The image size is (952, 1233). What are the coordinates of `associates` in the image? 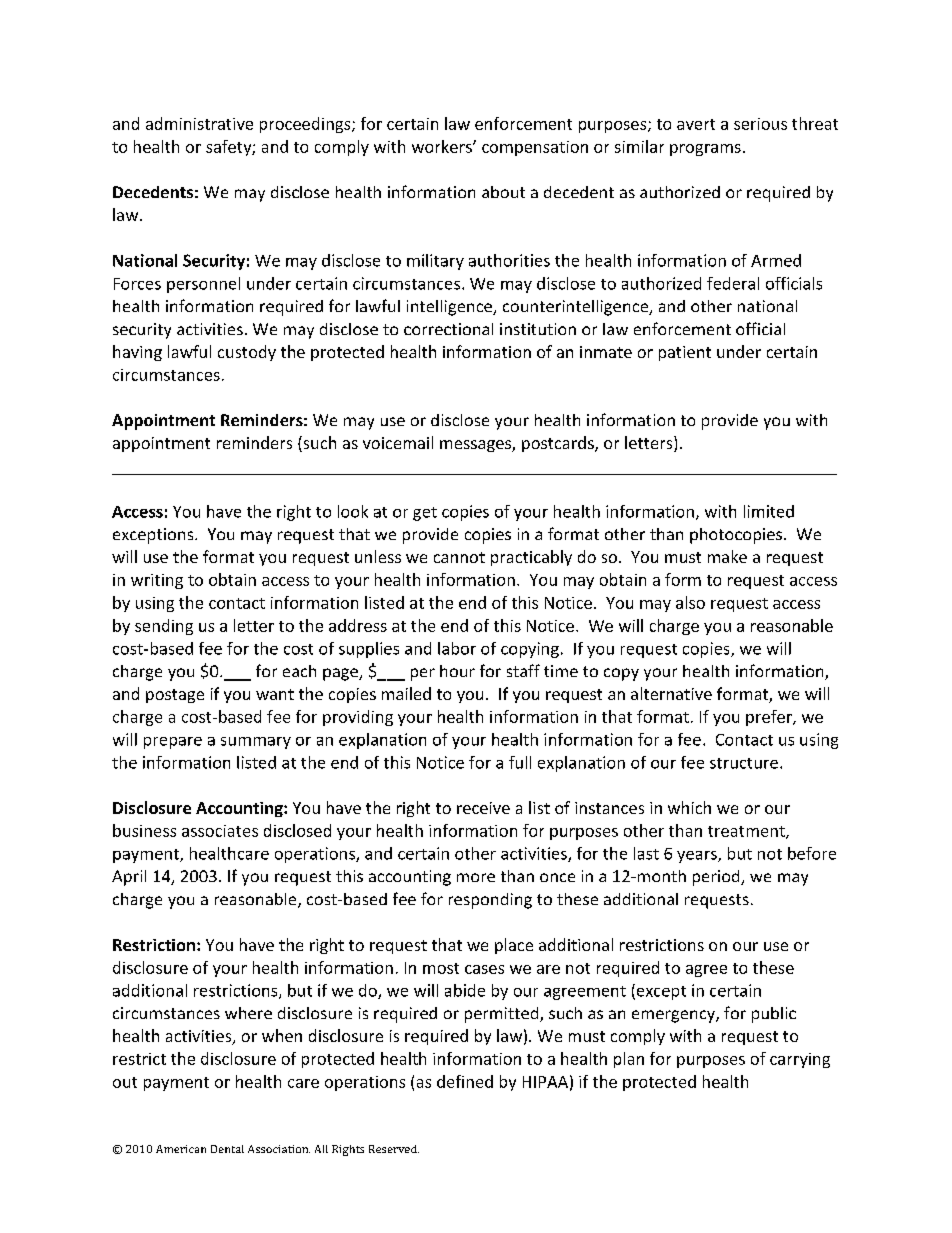 It's located at (220, 831).
